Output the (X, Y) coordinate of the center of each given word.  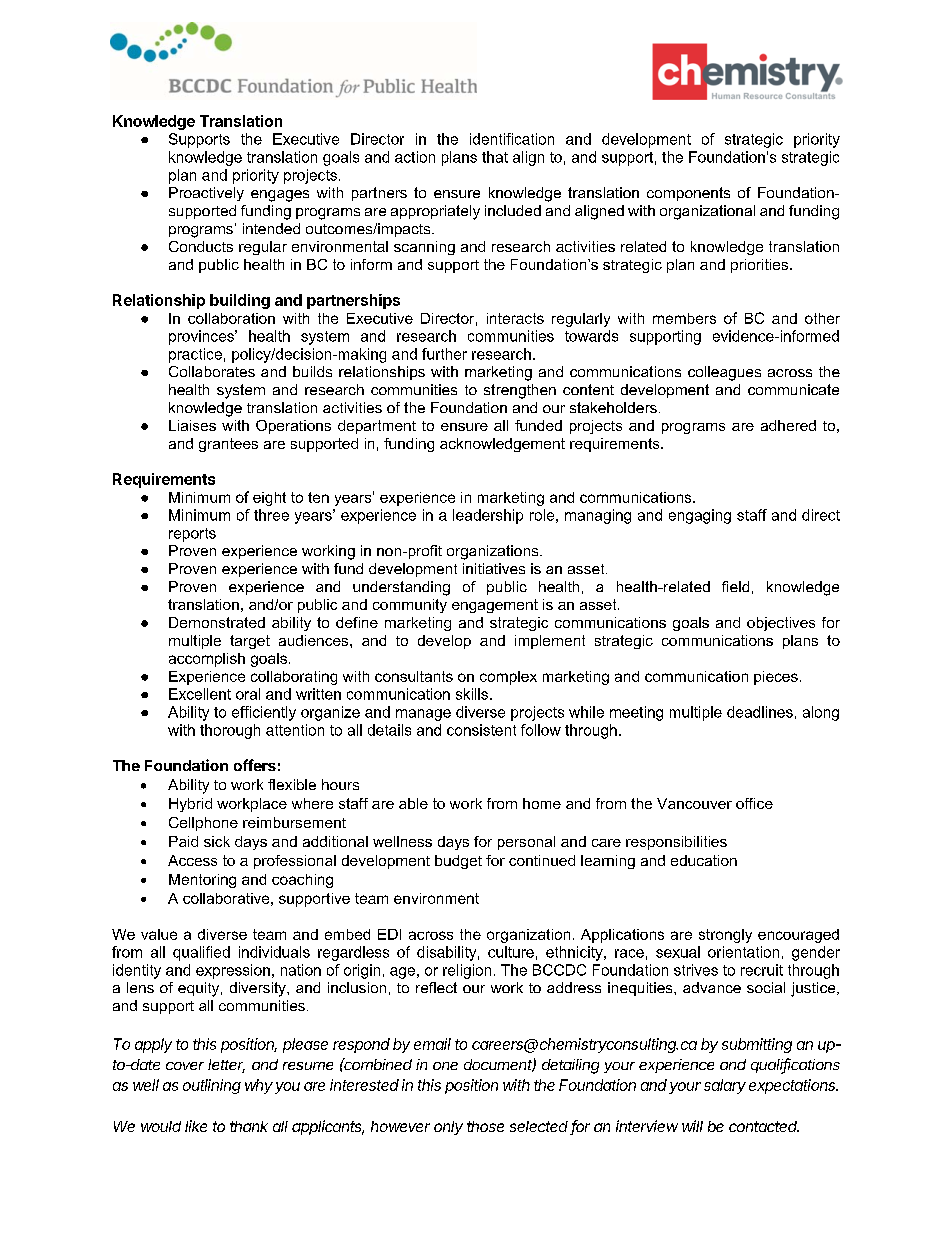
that (495, 157)
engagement (495, 606)
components (688, 194)
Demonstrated (217, 622)
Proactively (206, 194)
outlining (212, 1086)
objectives (781, 624)
